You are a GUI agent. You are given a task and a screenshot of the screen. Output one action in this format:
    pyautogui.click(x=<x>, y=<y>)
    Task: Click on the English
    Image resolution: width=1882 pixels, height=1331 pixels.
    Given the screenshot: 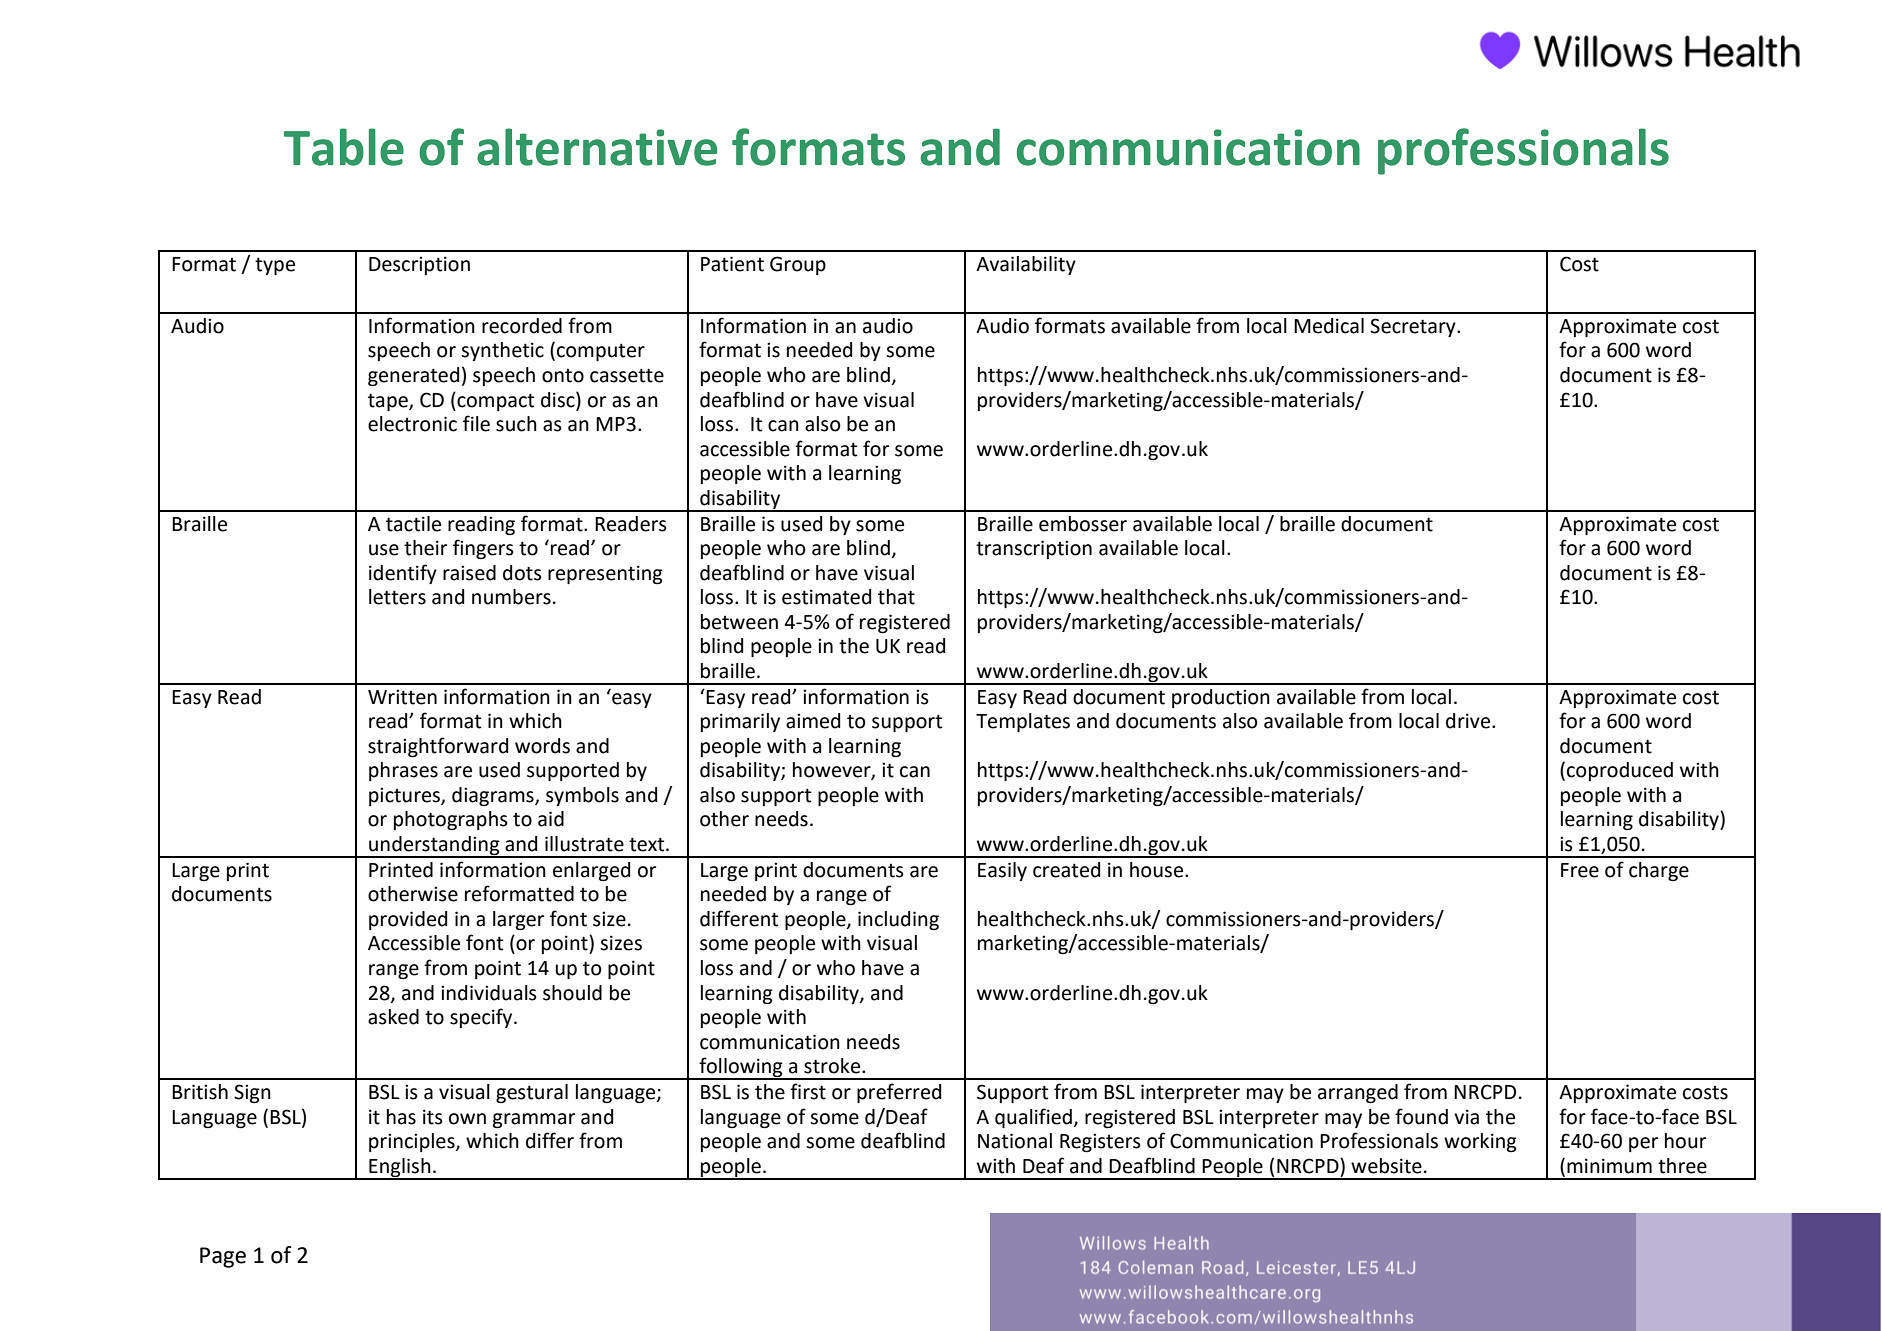 What is the action you would take?
    pyautogui.click(x=400, y=1168)
